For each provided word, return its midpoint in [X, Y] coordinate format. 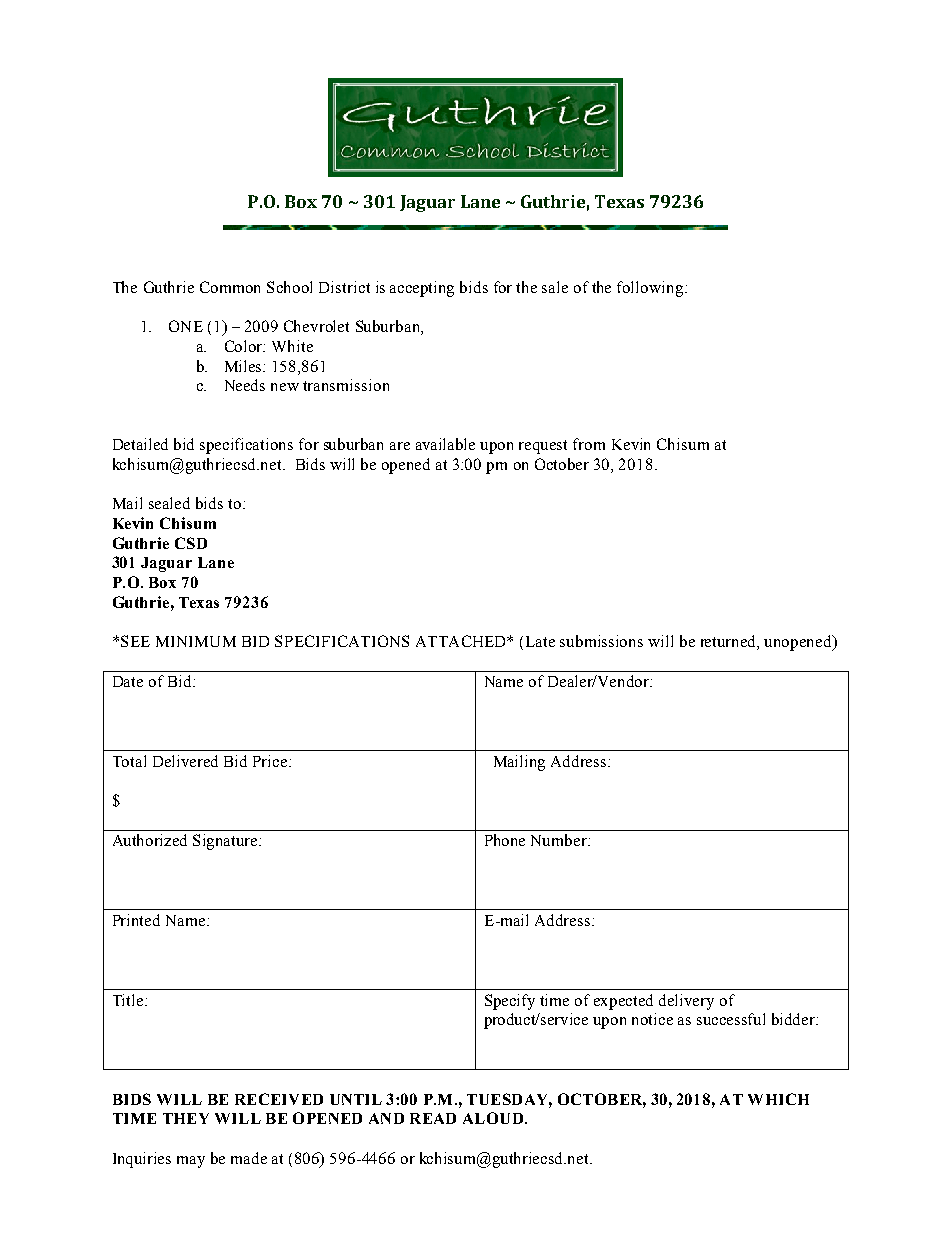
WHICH [778, 1099]
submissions [601, 641]
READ [433, 1118]
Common [230, 287]
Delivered [185, 761]
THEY [186, 1118]
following [651, 289]
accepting [422, 289]
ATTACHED [462, 641]
